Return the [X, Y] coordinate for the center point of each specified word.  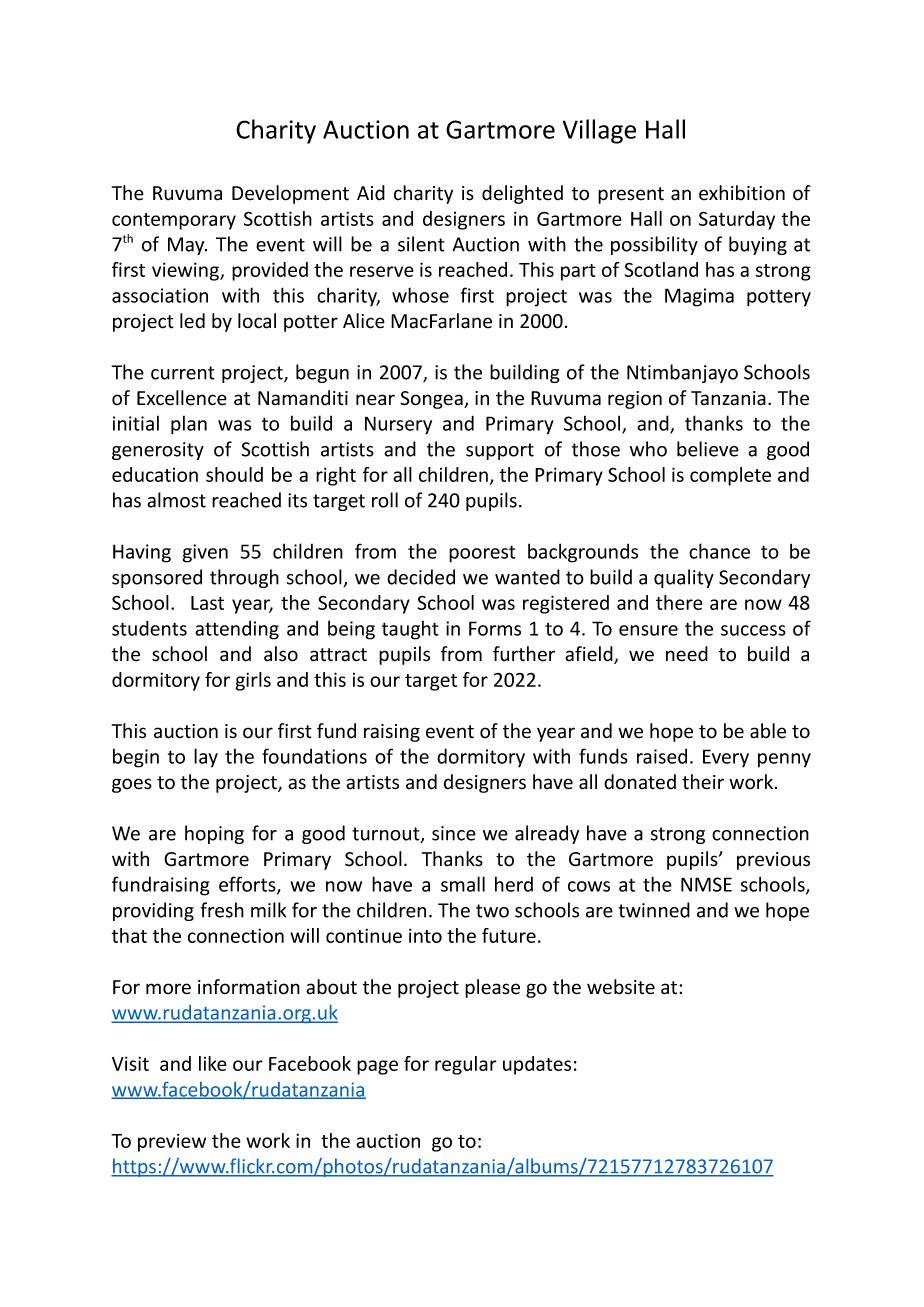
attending [237, 630]
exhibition [742, 193]
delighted [522, 194]
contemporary [174, 221]
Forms [495, 628]
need [687, 654]
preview [172, 1142]
